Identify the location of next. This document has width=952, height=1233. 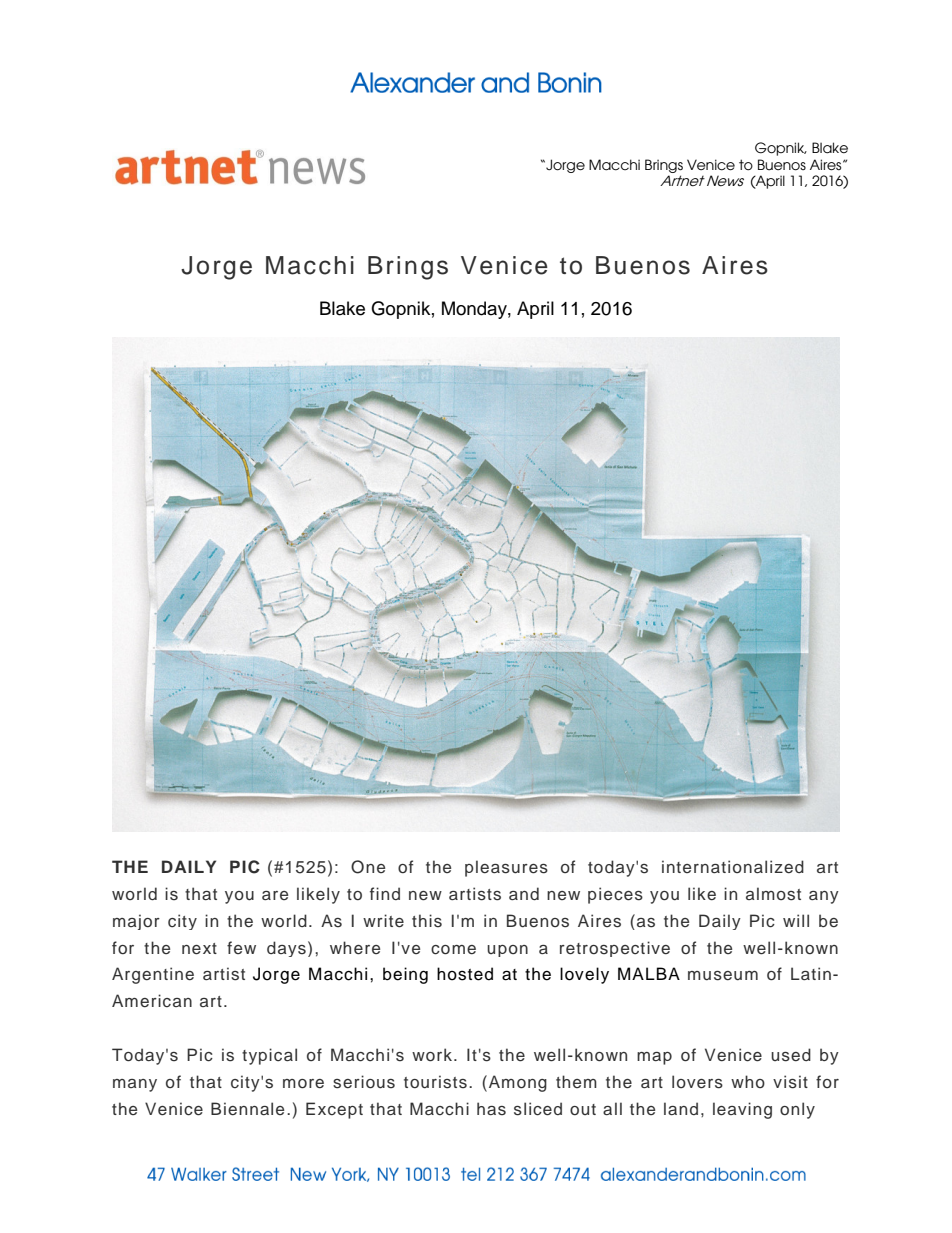
(199, 949).
